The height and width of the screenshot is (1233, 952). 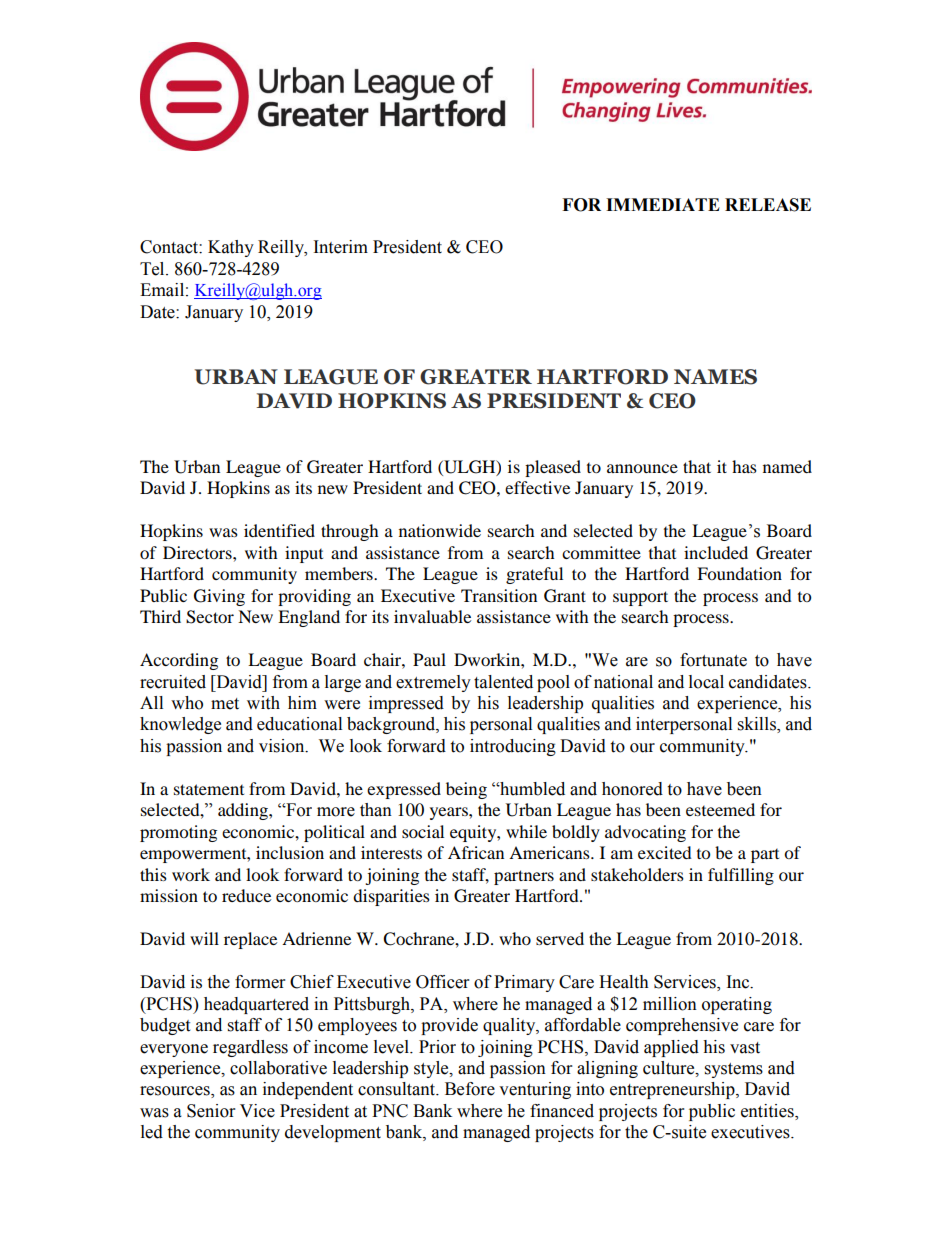 I want to click on entrepreneurship, so click(x=673, y=1090).
